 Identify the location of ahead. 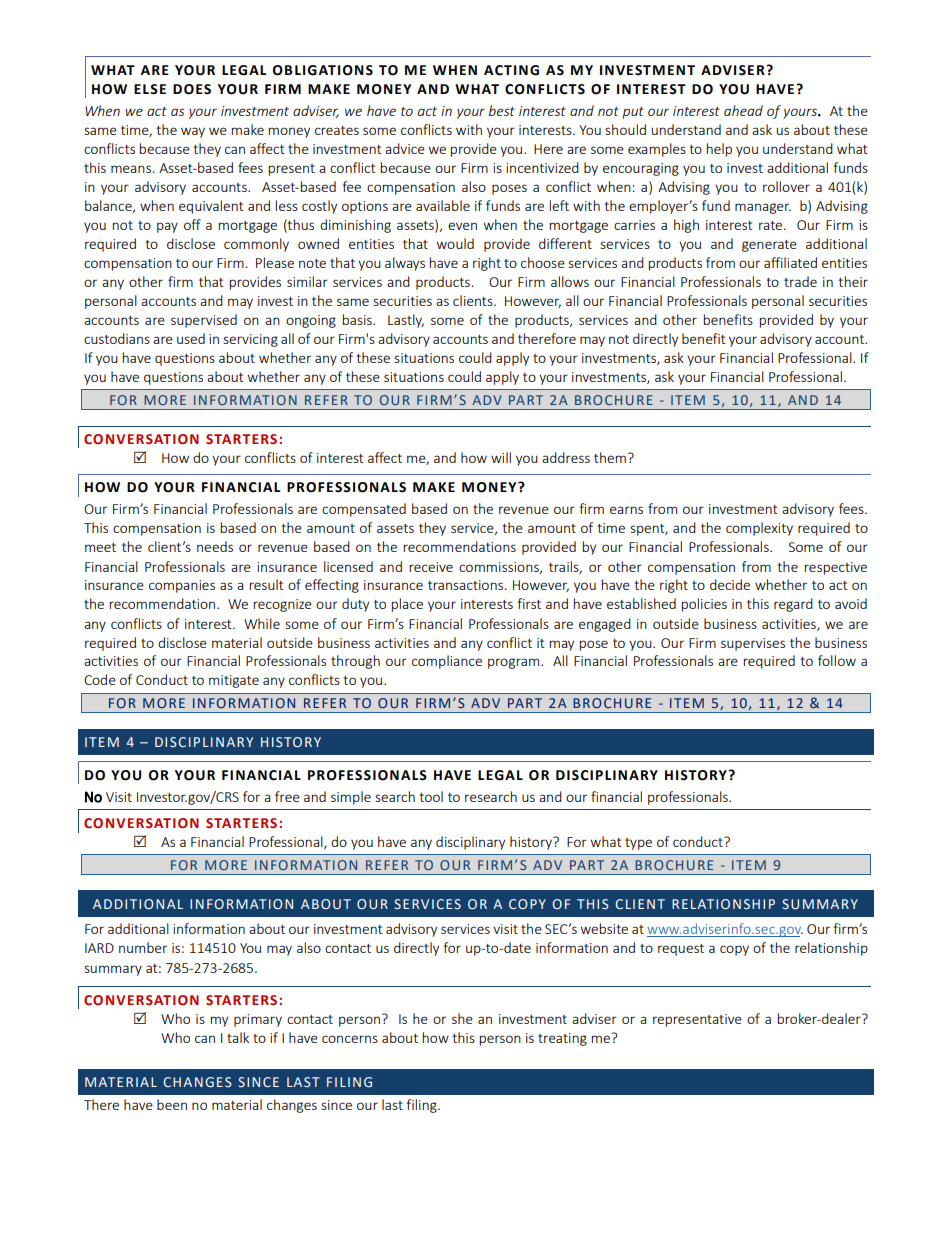
(743, 110).
